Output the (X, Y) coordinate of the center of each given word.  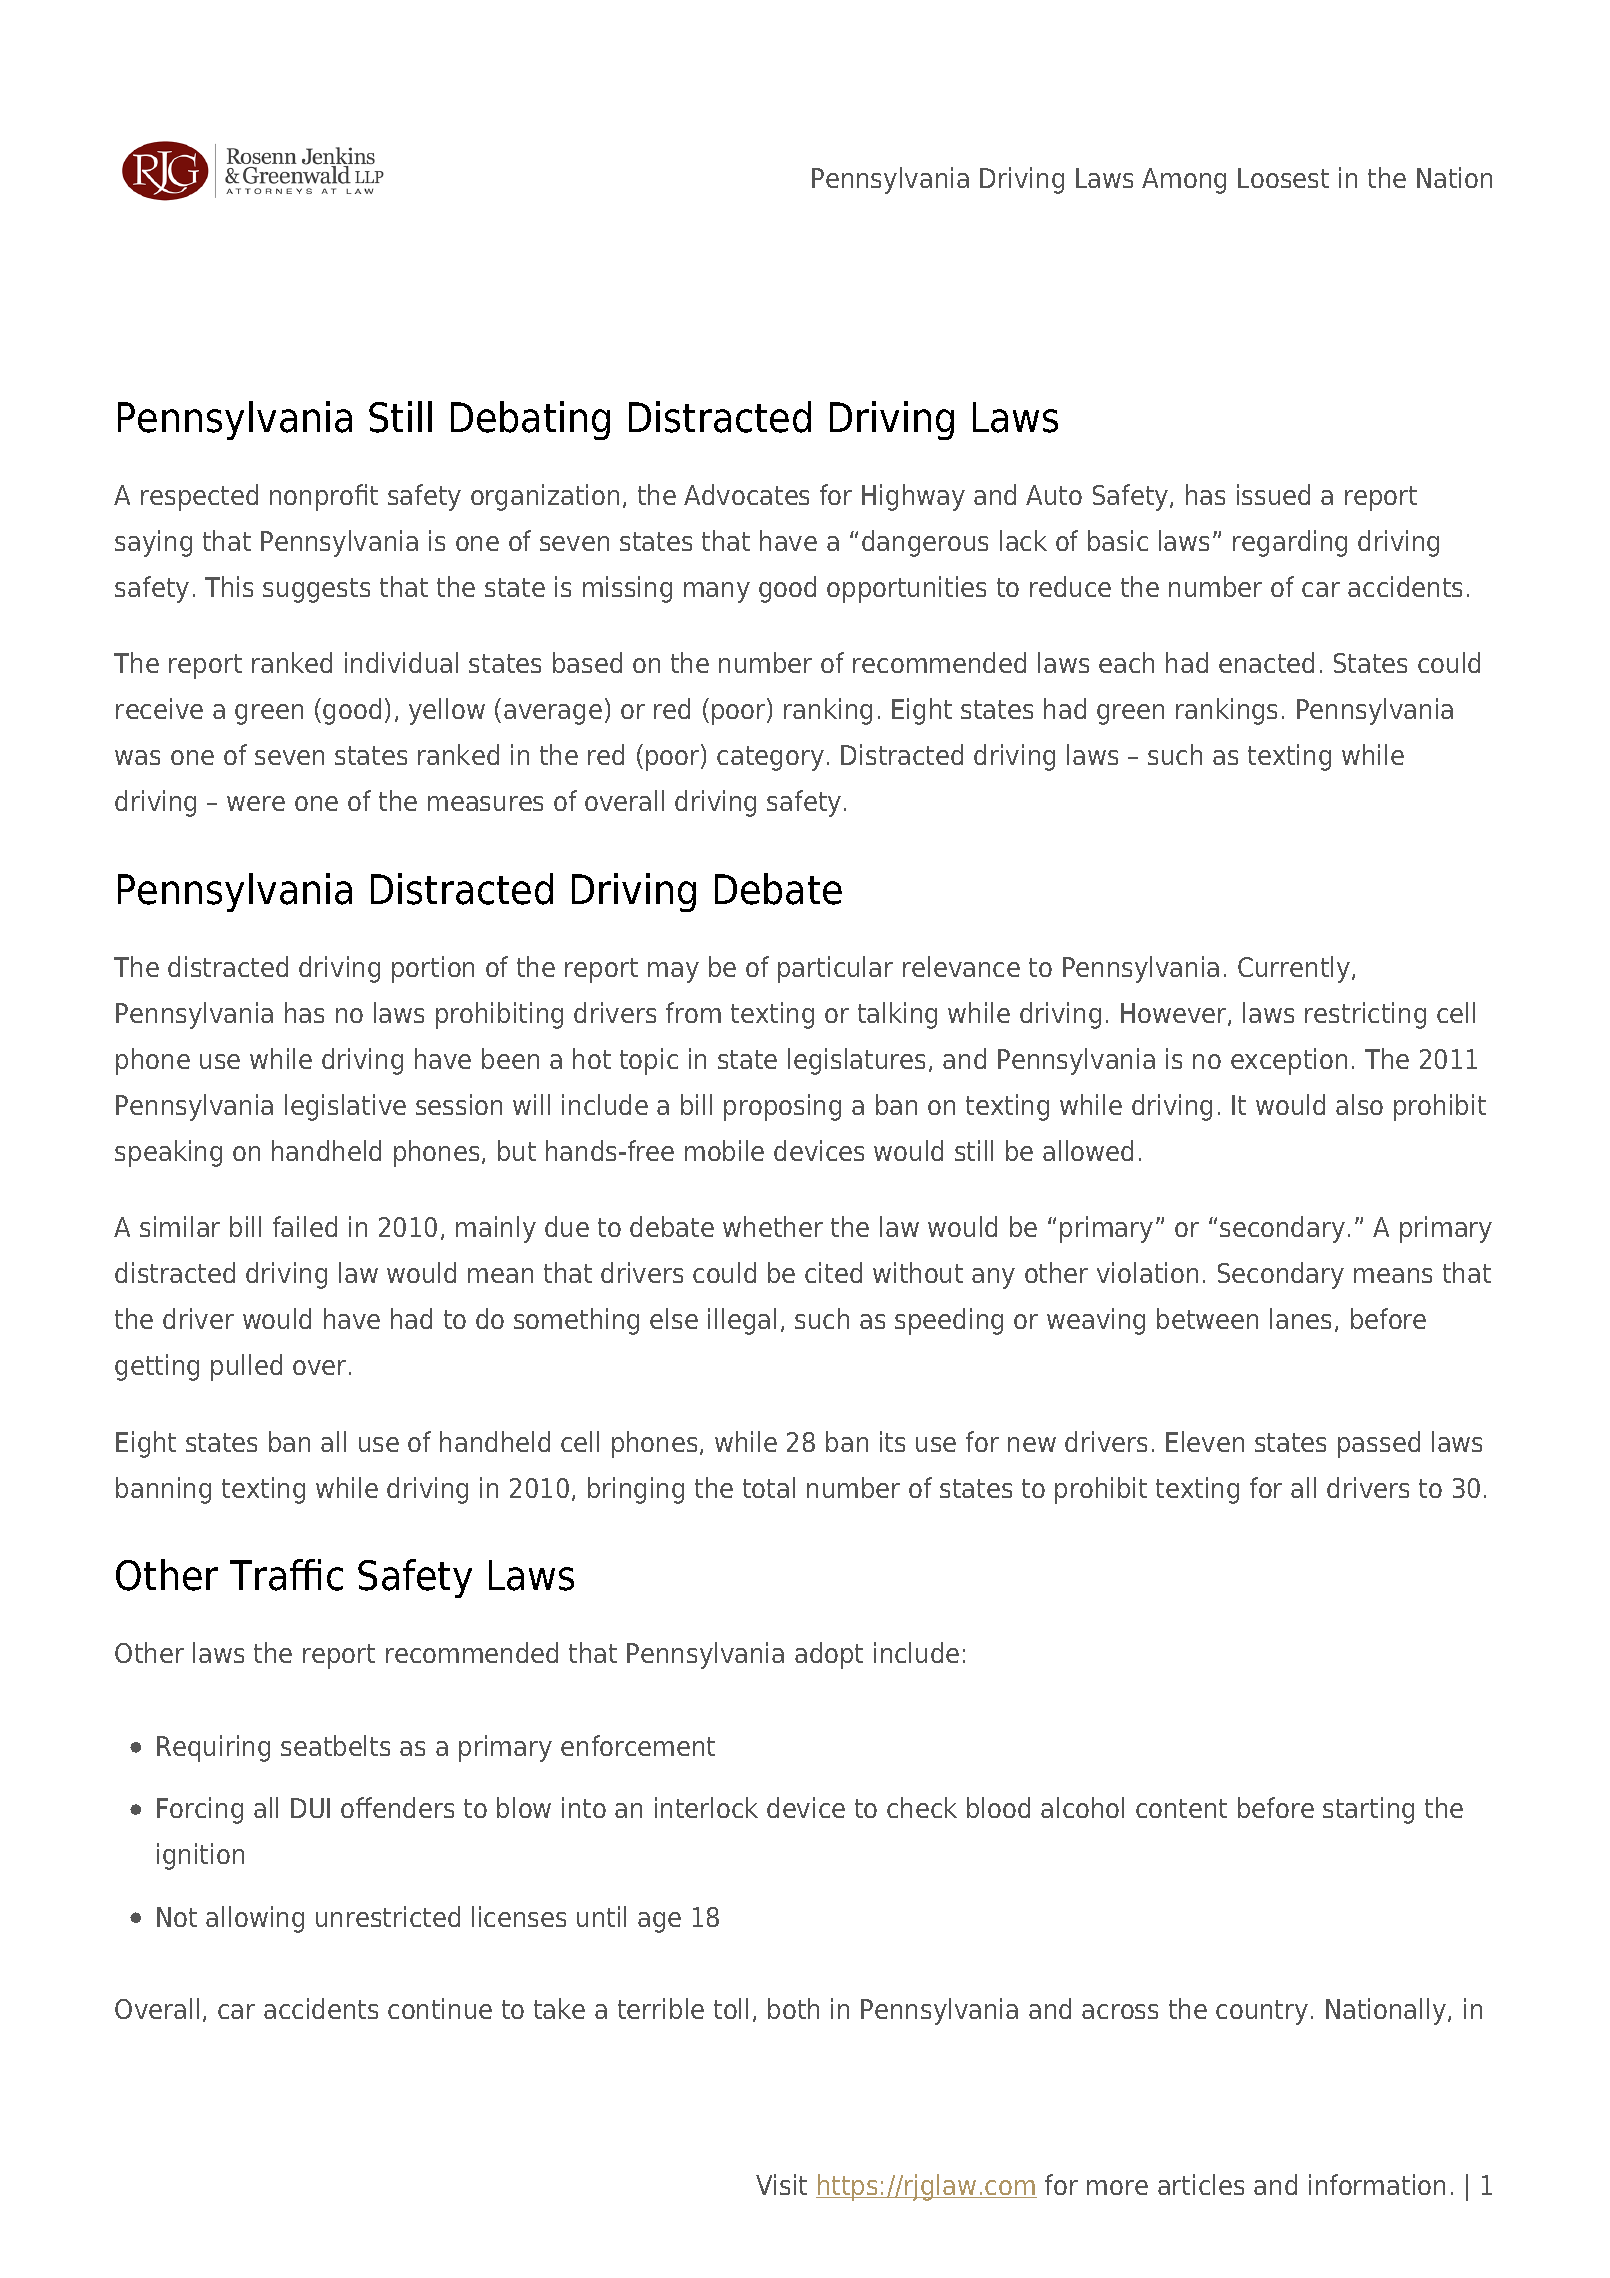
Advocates (746, 494)
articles (1201, 2184)
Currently (1295, 969)
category (770, 758)
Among (1184, 181)
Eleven (1205, 1441)
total (769, 1487)
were (256, 803)
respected (199, 497)
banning (163, 1490)
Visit (781, 2184)
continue (440, 2008)
